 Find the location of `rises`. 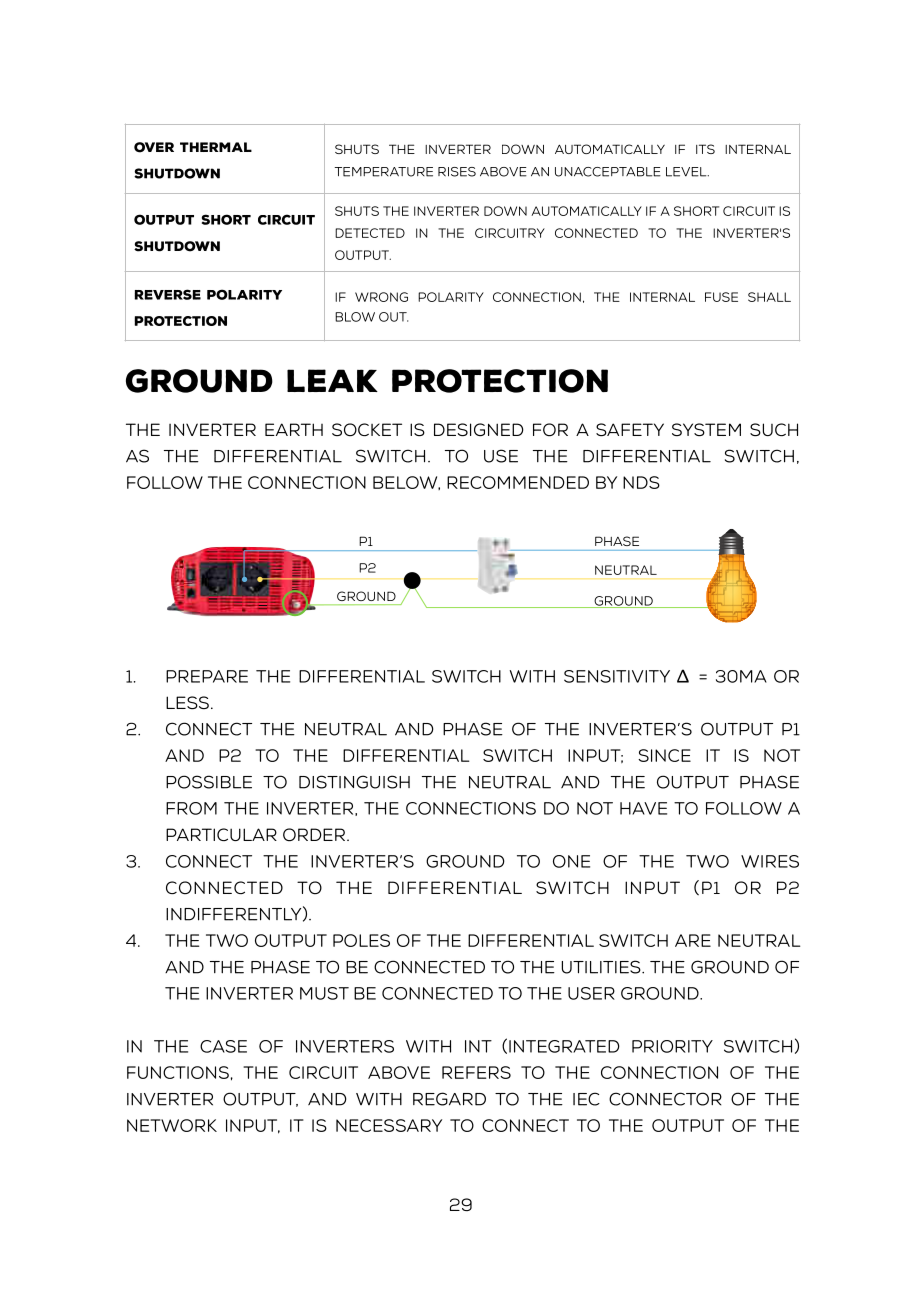

rises is located at coordinates (457, 172).
